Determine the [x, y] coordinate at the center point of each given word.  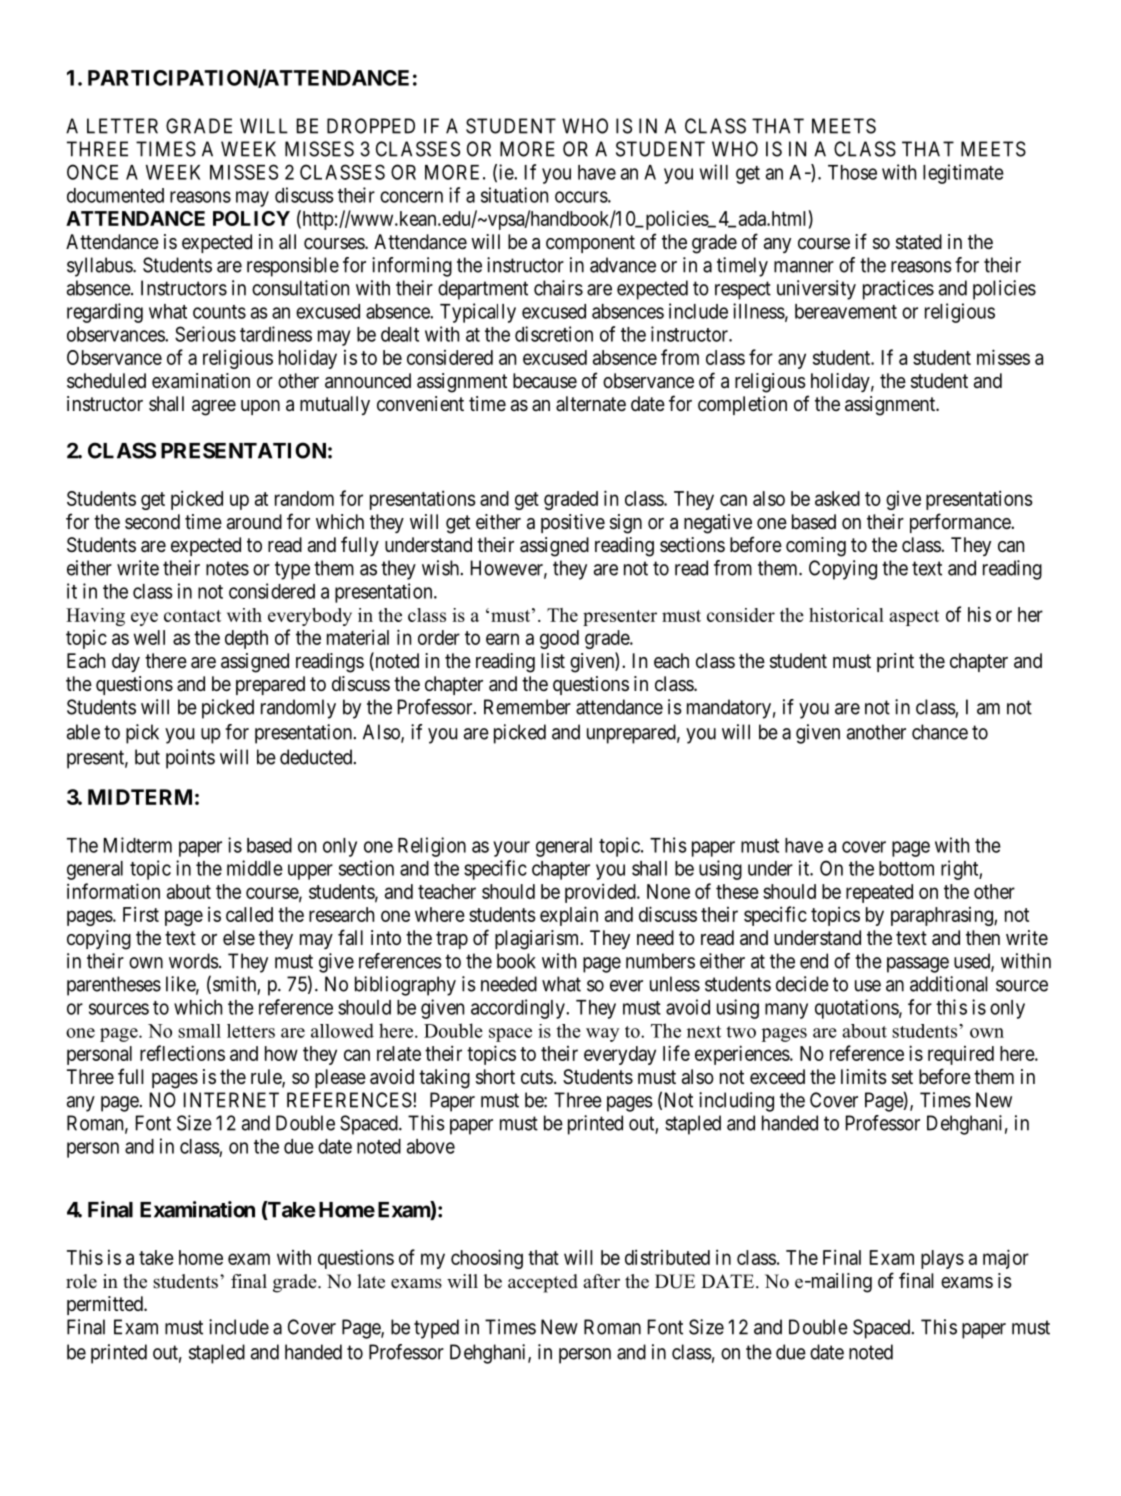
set [902, 1077]
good [559, 639]
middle [255, 868]
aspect [914, 618]
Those [852, 172]
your [511, 849]
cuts [537, 1077]
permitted [106, 1305]
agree [214, 408]
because [545, 381]
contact [192, 616]
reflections [182, 1053]
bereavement [846, 311]
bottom [906, 868]
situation [514, 195]
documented [115, 195]
